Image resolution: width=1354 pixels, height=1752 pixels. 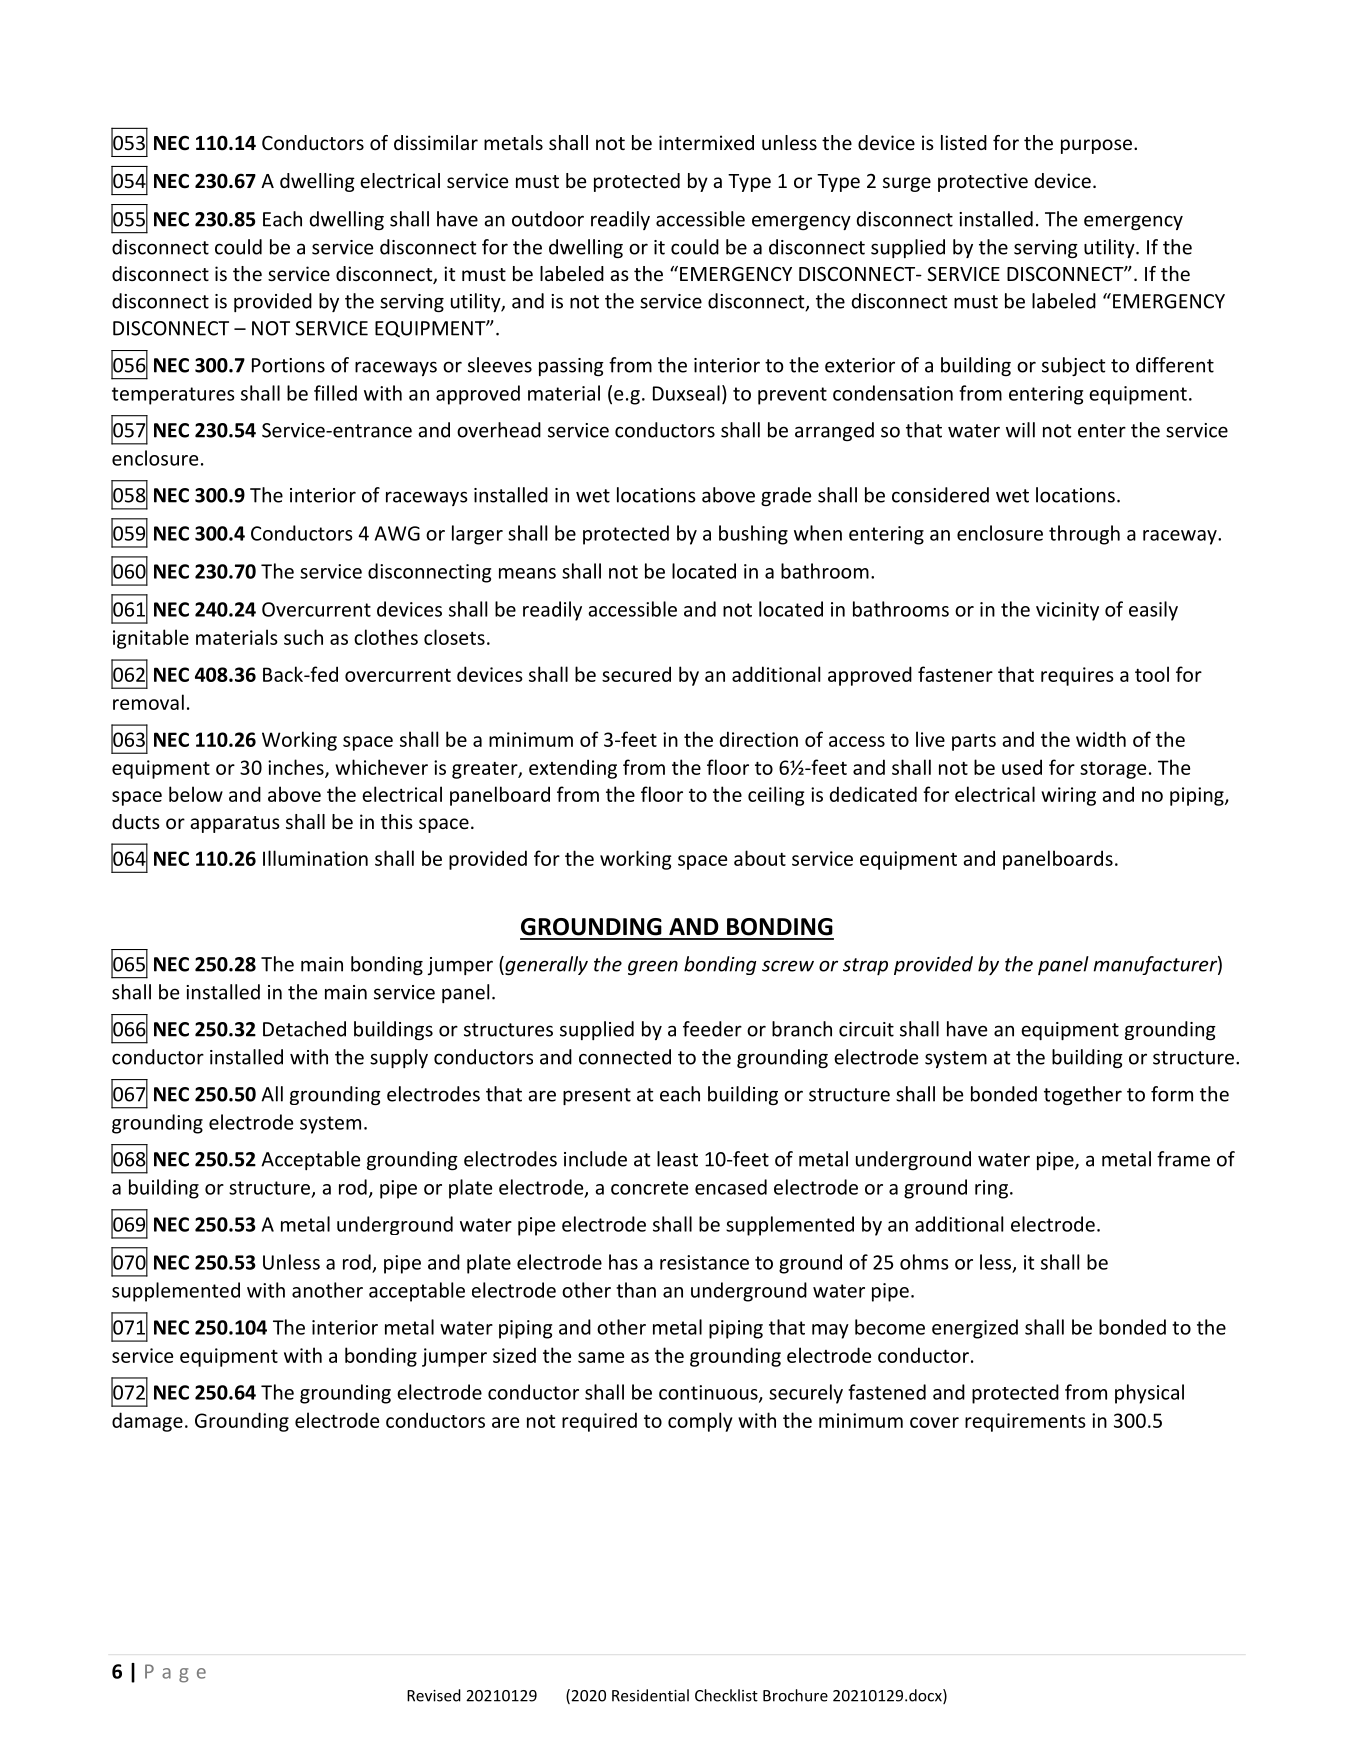 I want to click on Illumination, so click(x=315, y=858).
